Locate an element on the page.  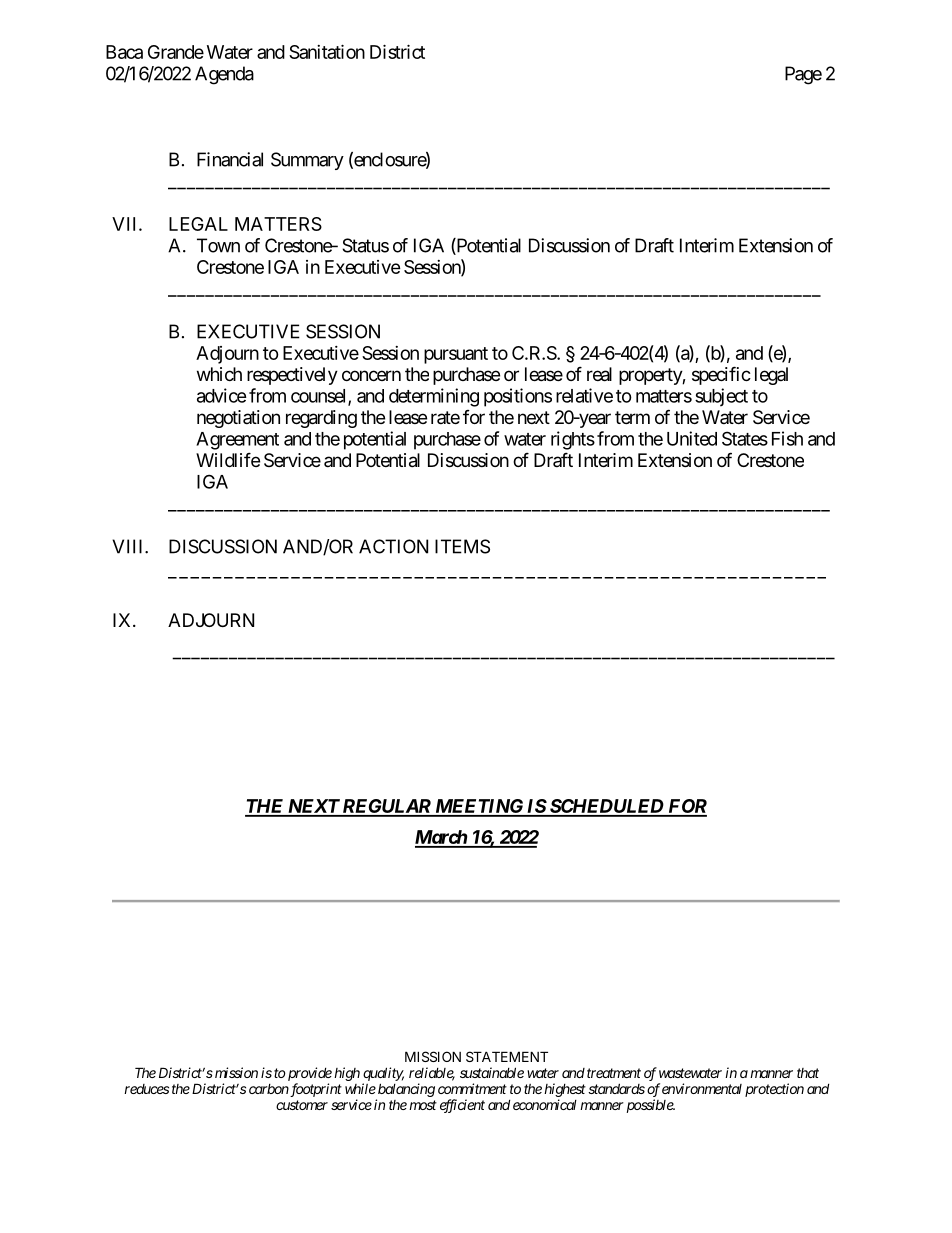
reduces is located at coordinates (146, 1089).
